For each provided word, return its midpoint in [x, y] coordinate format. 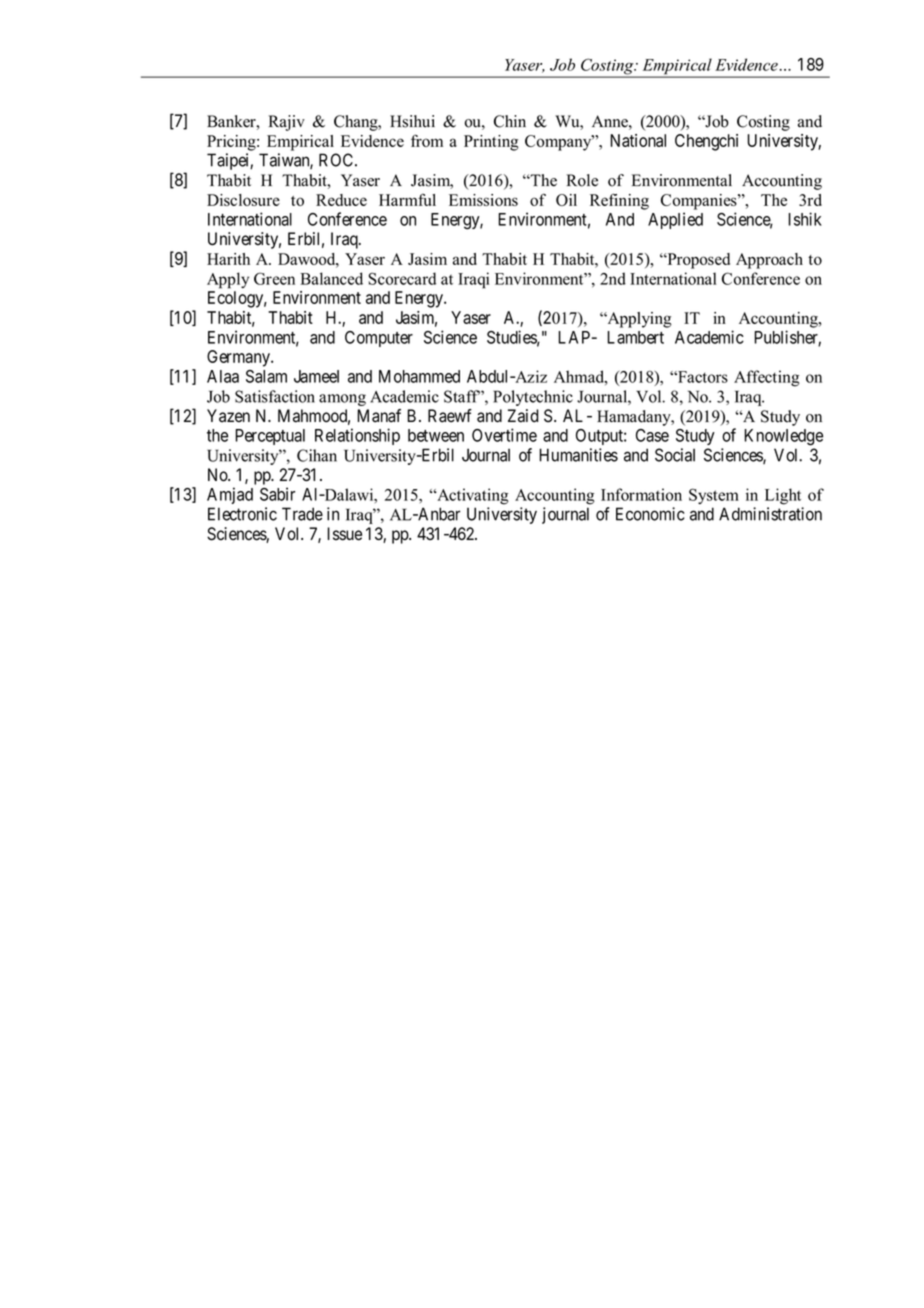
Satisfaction [275, 396]
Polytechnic [533, 398]
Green [274, 278]
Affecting [767, 378]
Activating [472, 496]
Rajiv [287, 123]
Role [582, 180]
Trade [302, 514]
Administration [770, 514]
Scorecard [402, 278]
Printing [491, 143]
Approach [769, 261]
